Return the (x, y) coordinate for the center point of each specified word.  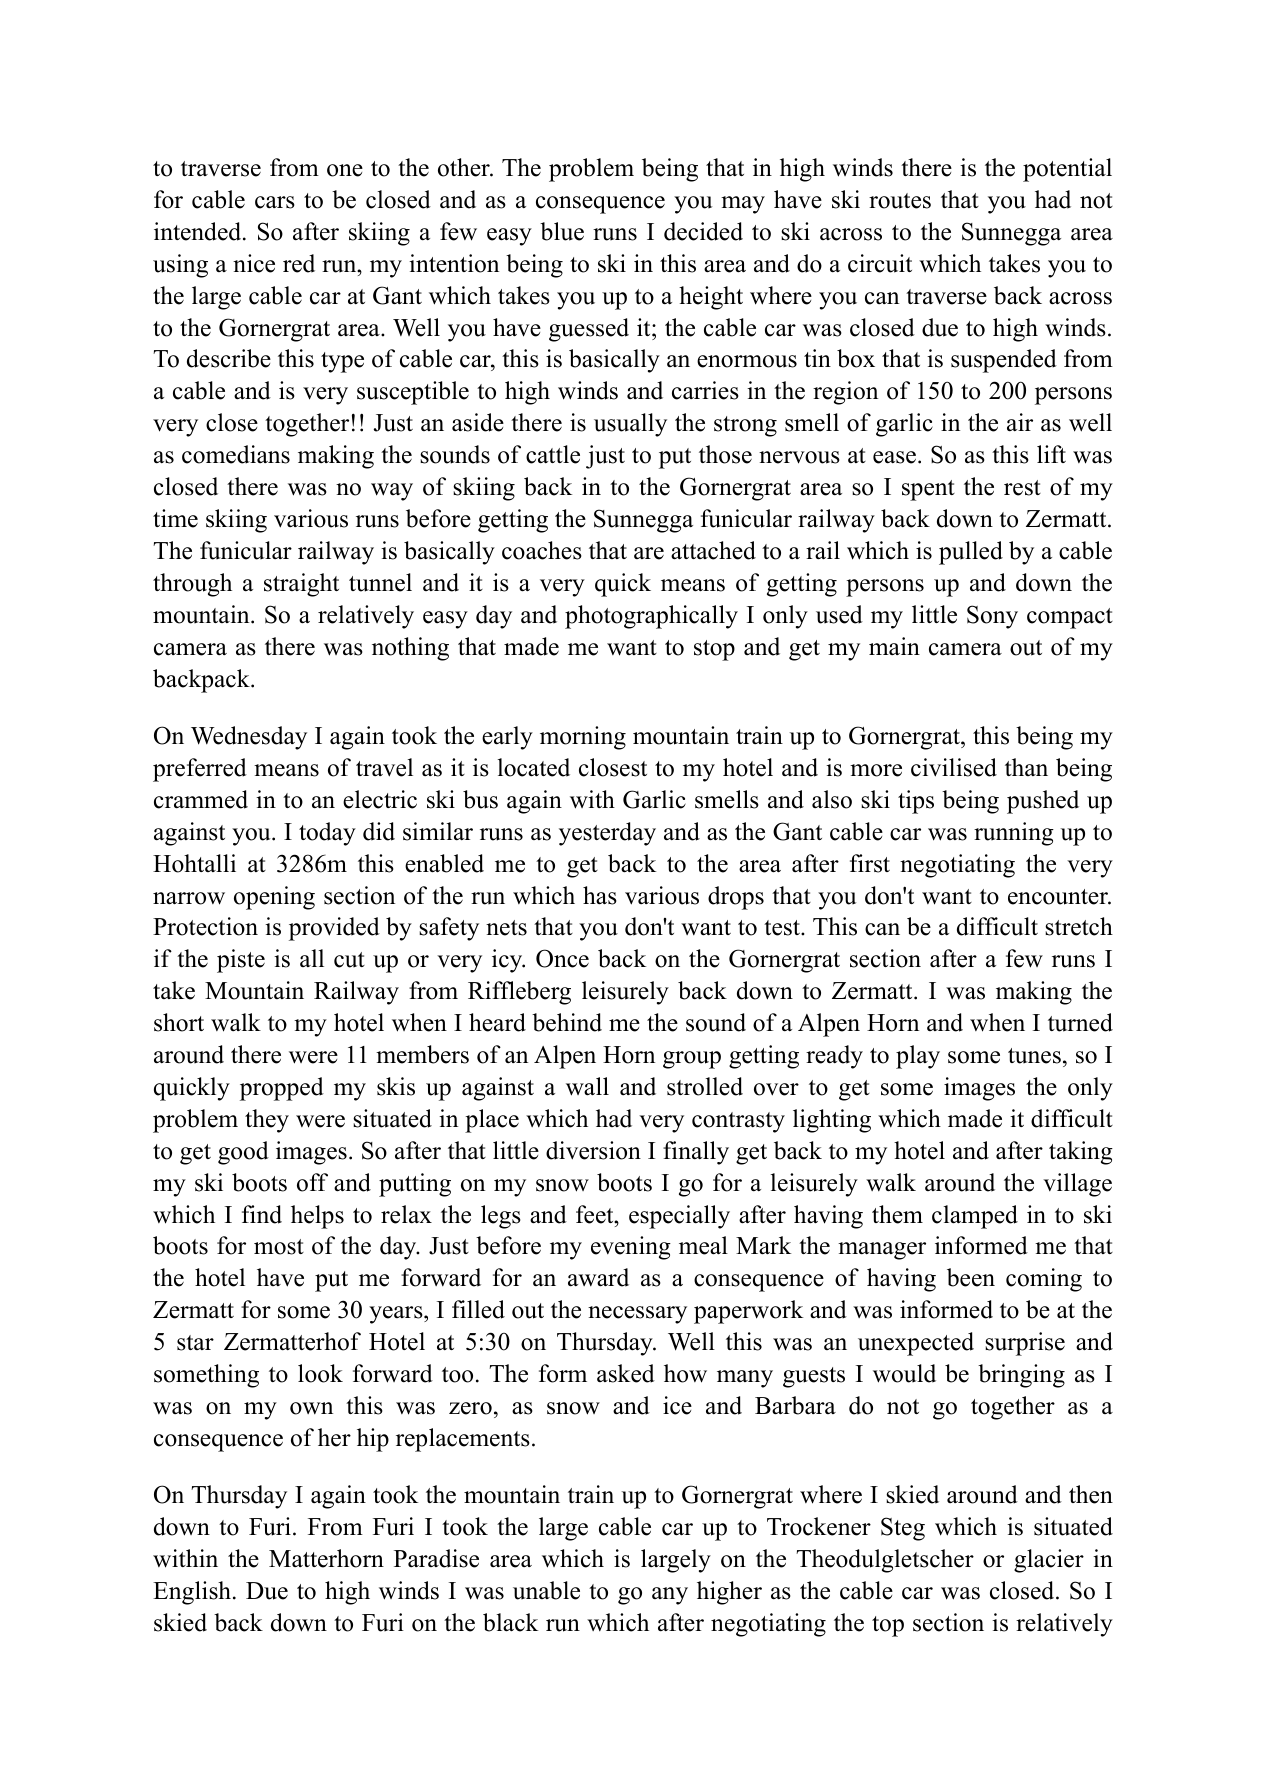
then (1091, 1494)
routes (900, 201)
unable (546, 1590)
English (193, 1593)
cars (275, 202)
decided (703, 231)
